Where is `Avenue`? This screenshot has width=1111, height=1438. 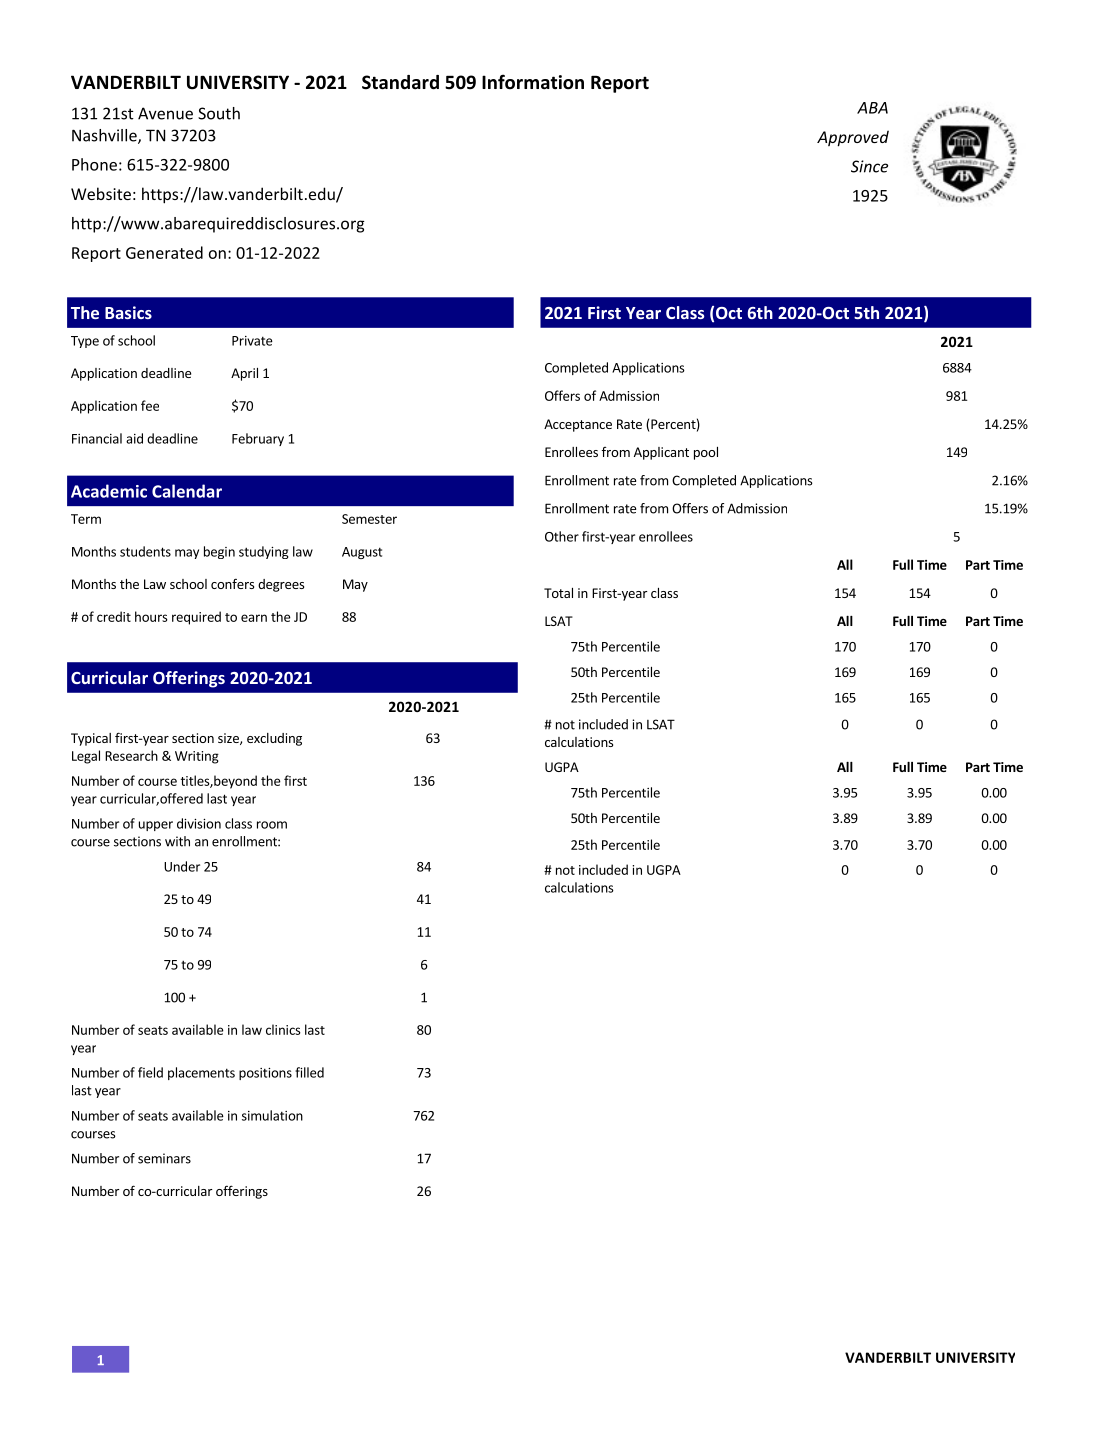 Avenue is located at coordinates (165, 113).
